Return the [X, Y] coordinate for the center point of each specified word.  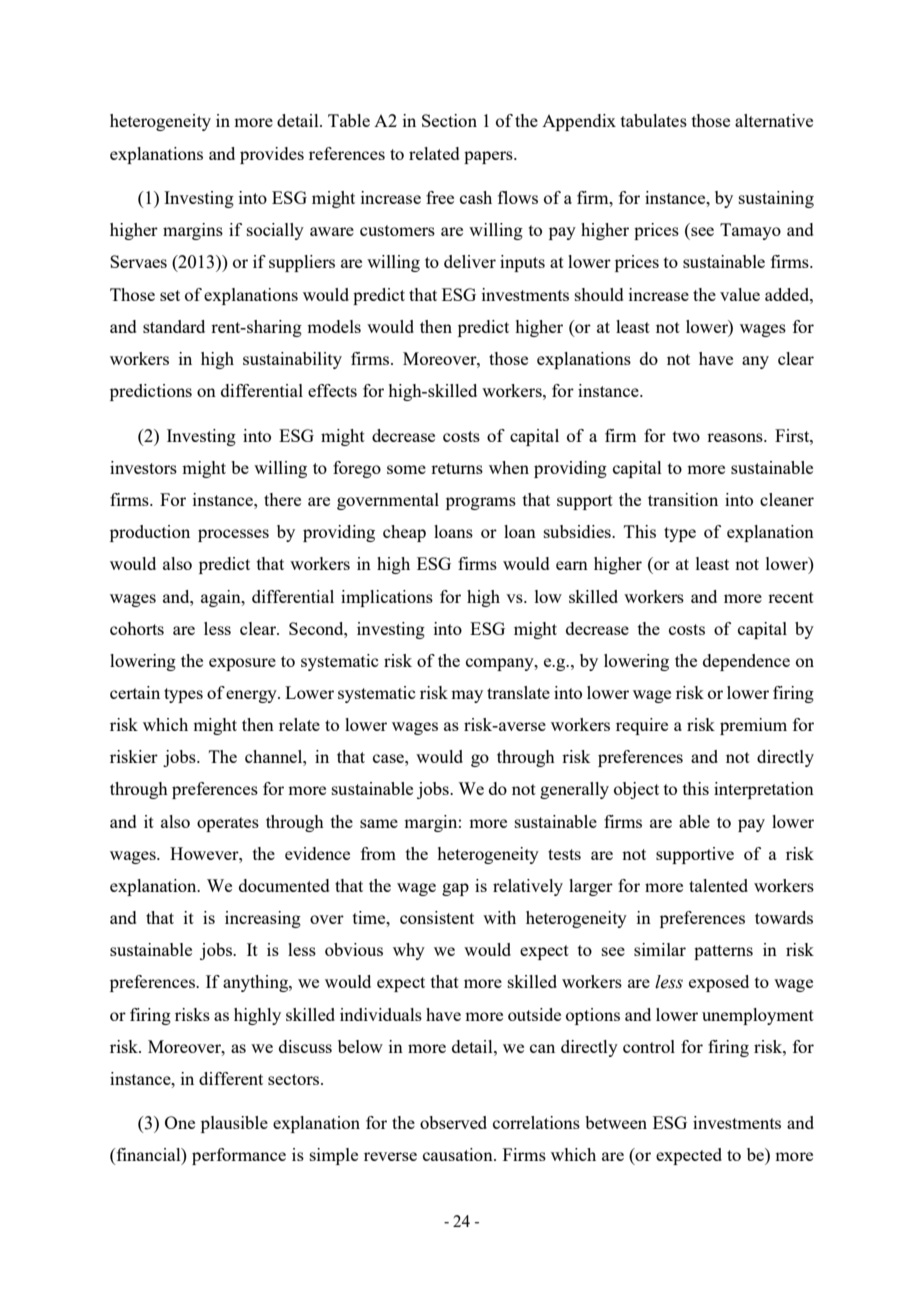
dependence [746, 662]
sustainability [292, 360]
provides [272, 155]
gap [455, 889]
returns [457, 468]
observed [453, 1122]
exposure [242, 664]
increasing [263, 919]
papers [489, 157]
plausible [234, 1124]
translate [518, 692]
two [686, 436]
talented [718, 885]
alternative [774, 120]
